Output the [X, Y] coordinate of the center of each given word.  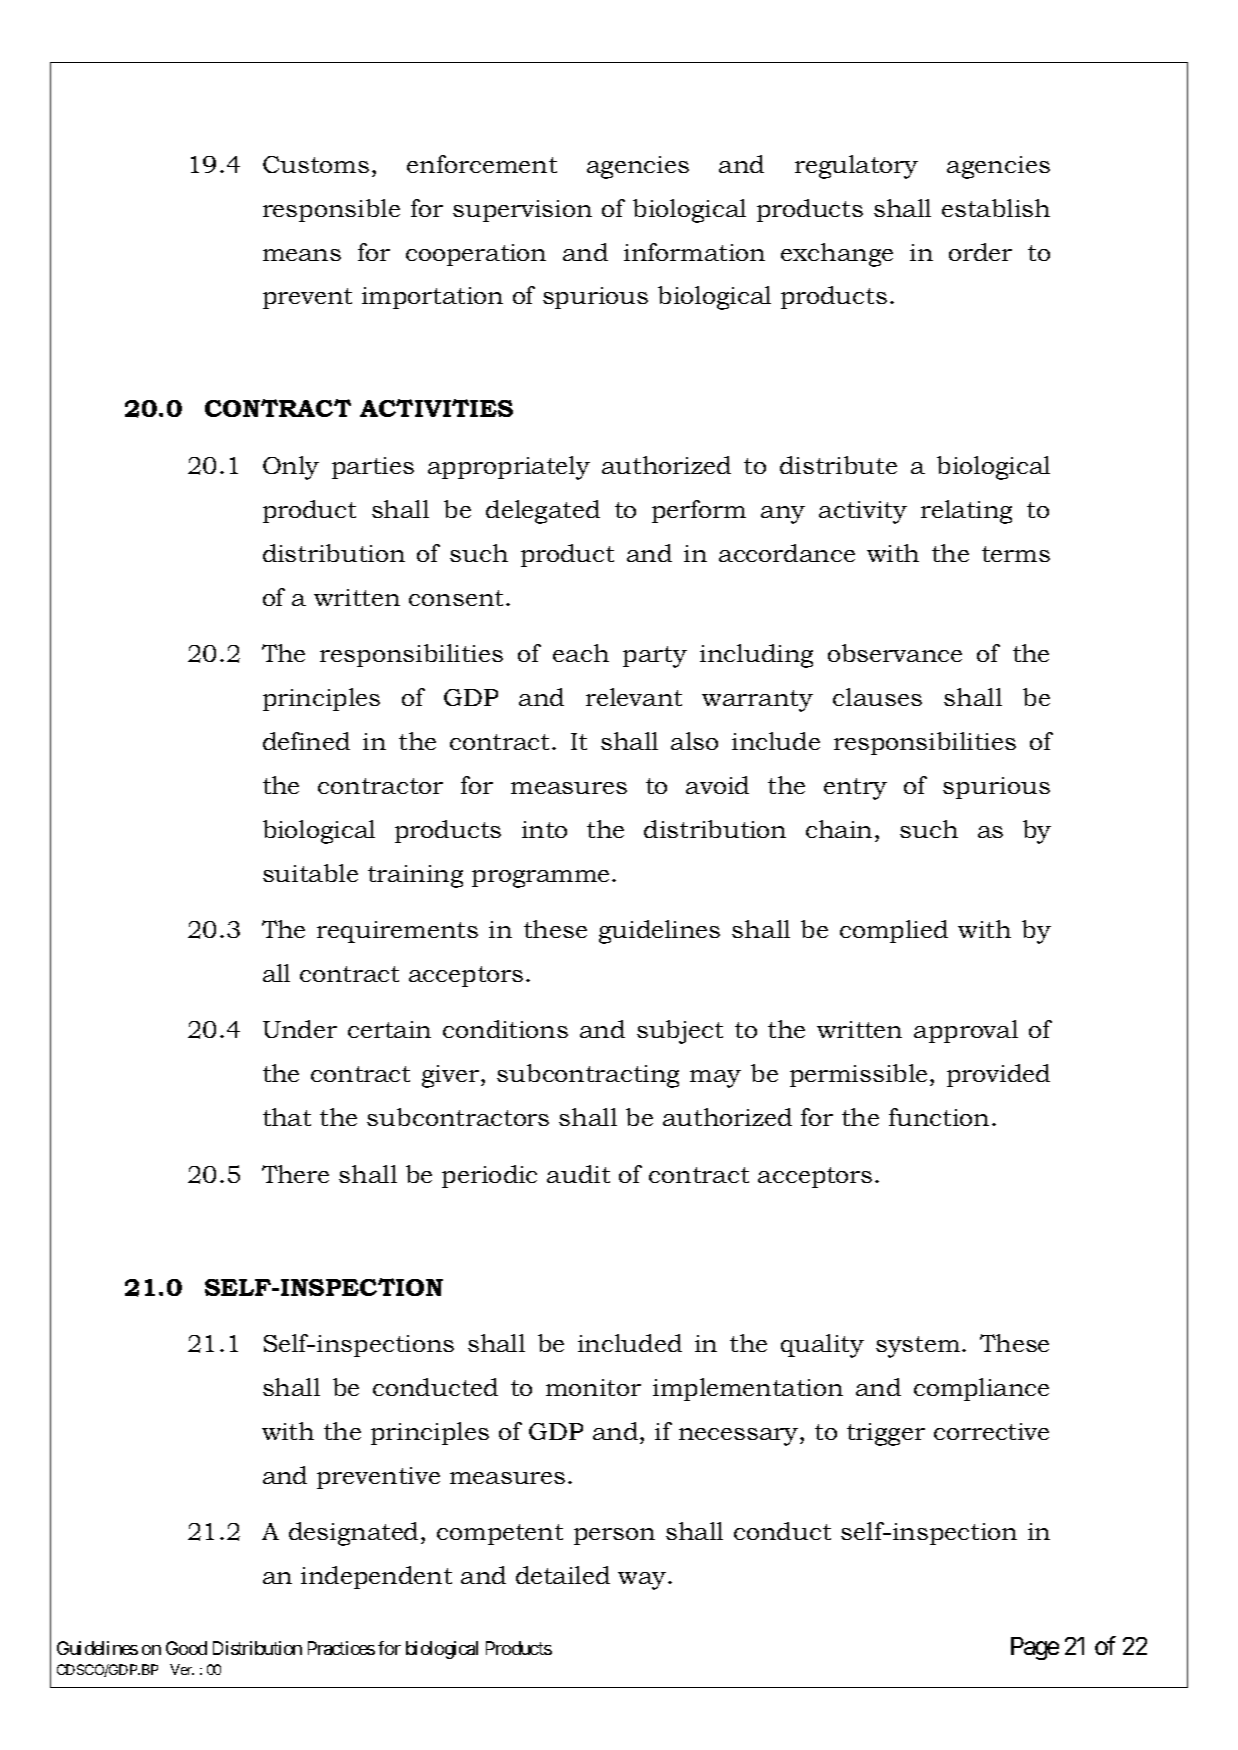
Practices [341, 1648]
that [287, 1117]
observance [895, 653]
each [581, 653]
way [643, 1581]
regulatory [856, 167]
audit [578, 1174]
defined [306, 741]
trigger [886, 1434]
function [939, 1117]
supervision [522, 211]
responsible [331, 210]
